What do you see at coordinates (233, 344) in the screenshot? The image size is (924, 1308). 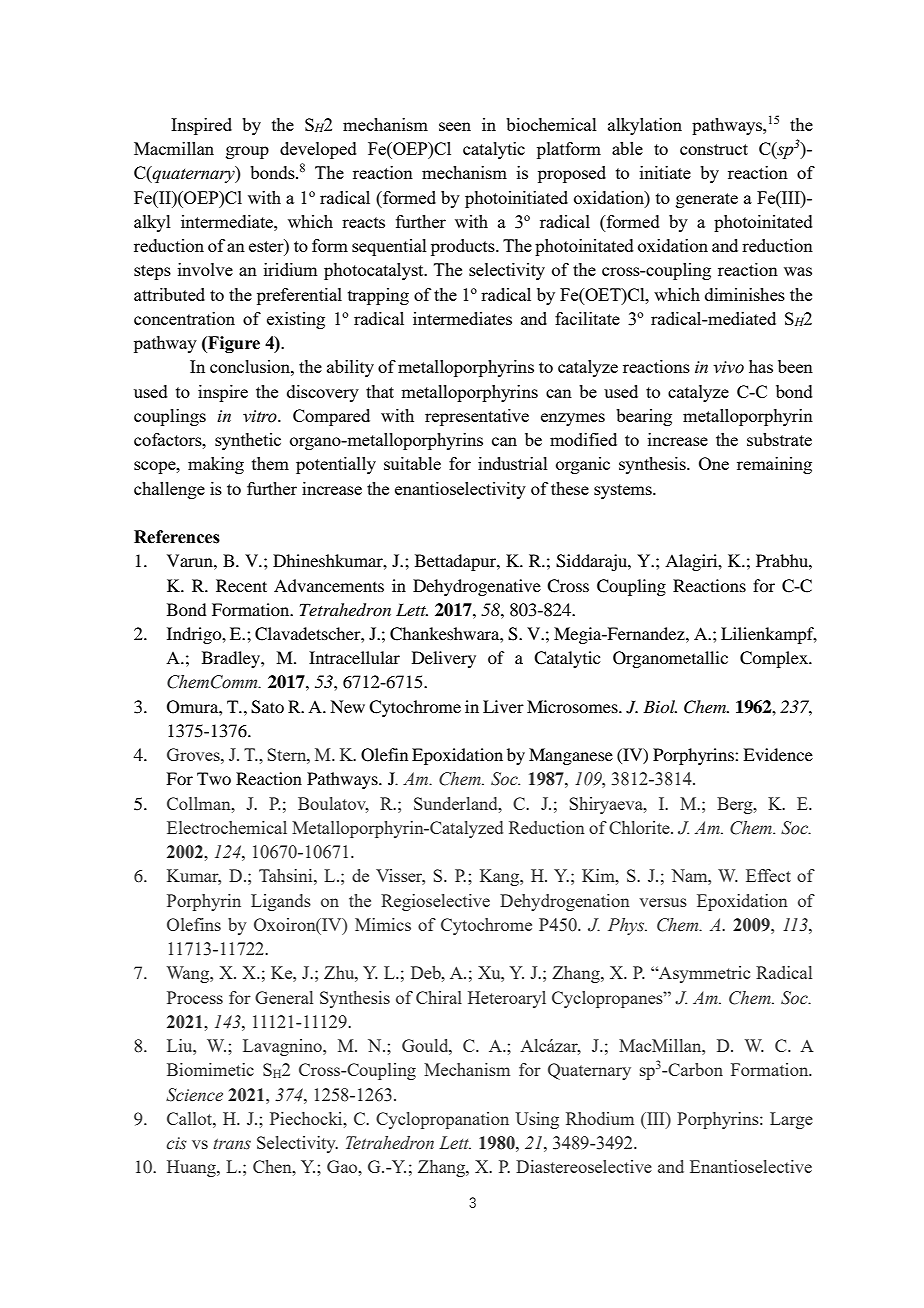 I see `Figure` at bounding box center [233, 344].
